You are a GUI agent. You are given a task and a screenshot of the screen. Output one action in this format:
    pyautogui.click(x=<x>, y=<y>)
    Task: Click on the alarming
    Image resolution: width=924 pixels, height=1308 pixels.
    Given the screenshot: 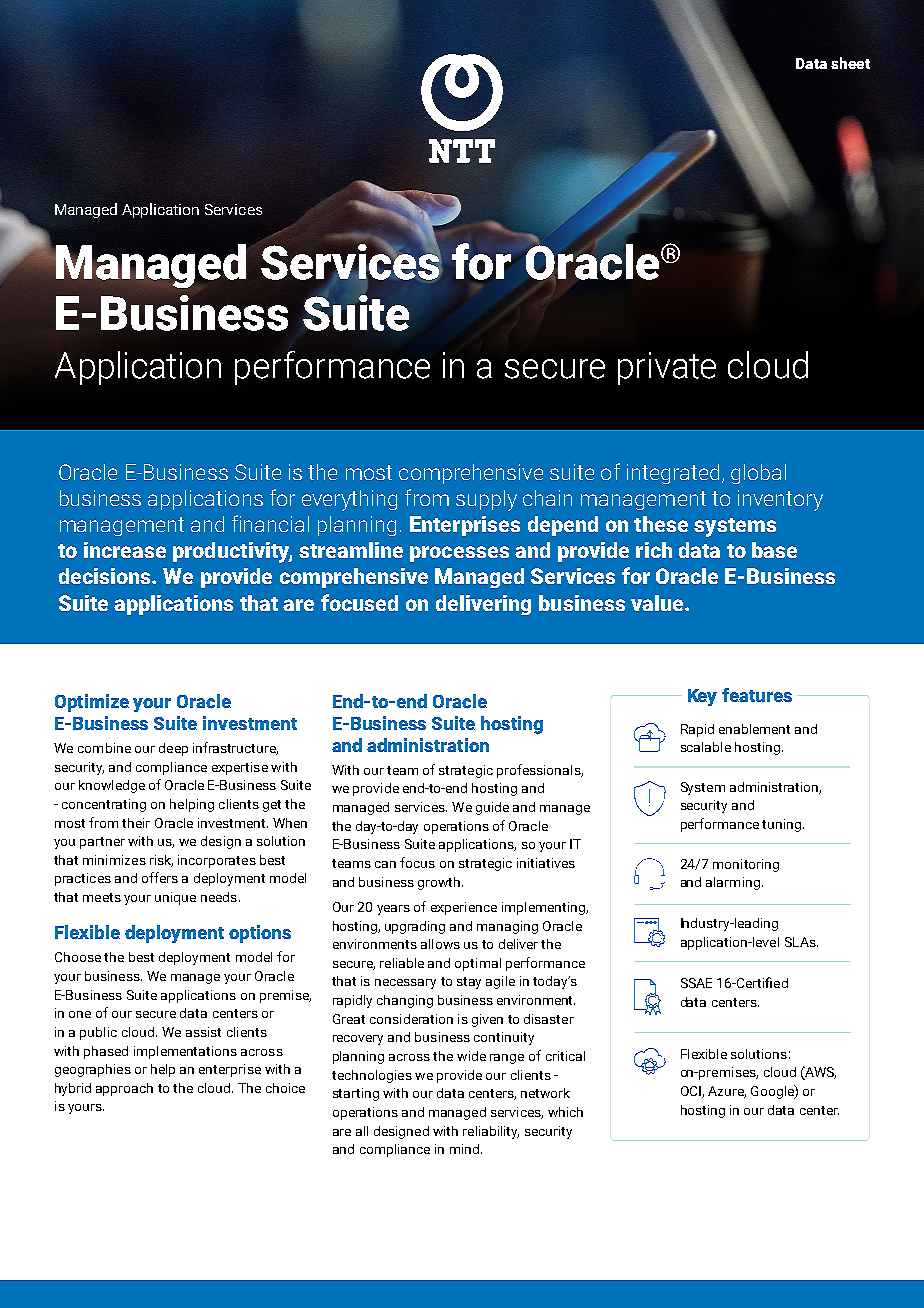 What is the action you would take?
    pyautogui.click(x=733, y=883)
